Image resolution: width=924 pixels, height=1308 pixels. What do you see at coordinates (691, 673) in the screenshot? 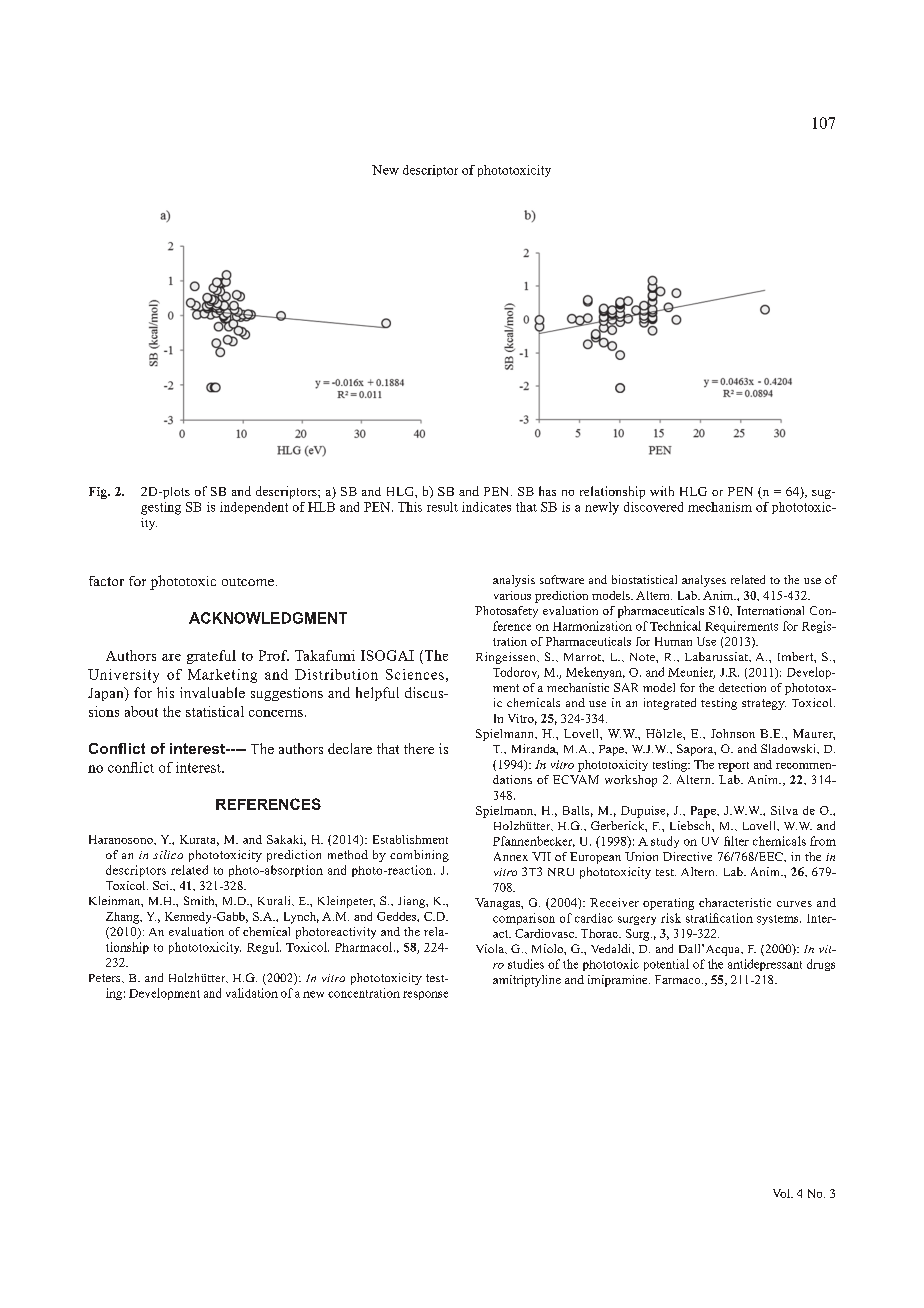
I see `Meunier` at bounding box center [691, 673].
